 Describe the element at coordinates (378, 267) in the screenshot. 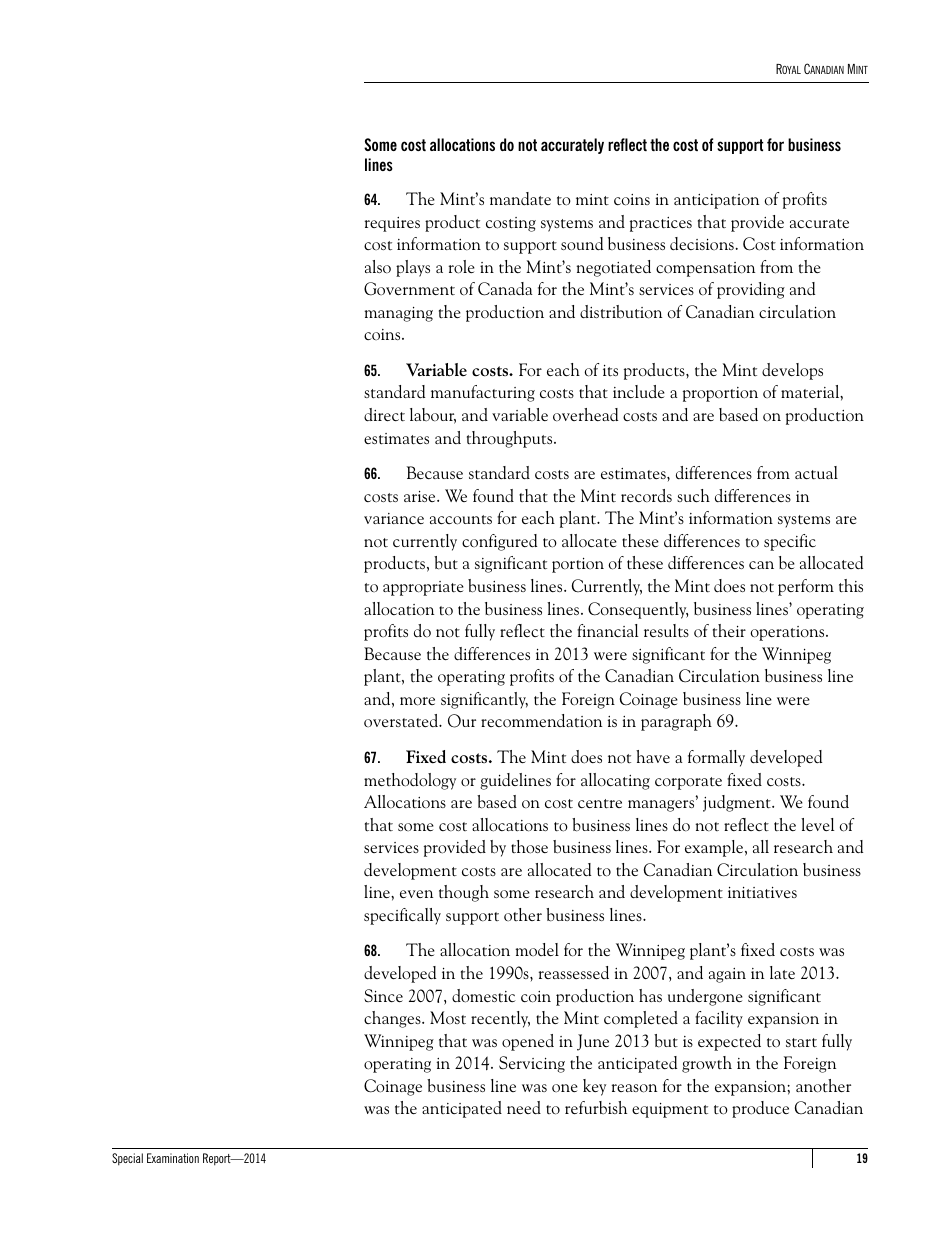

I see `also` at that location.
